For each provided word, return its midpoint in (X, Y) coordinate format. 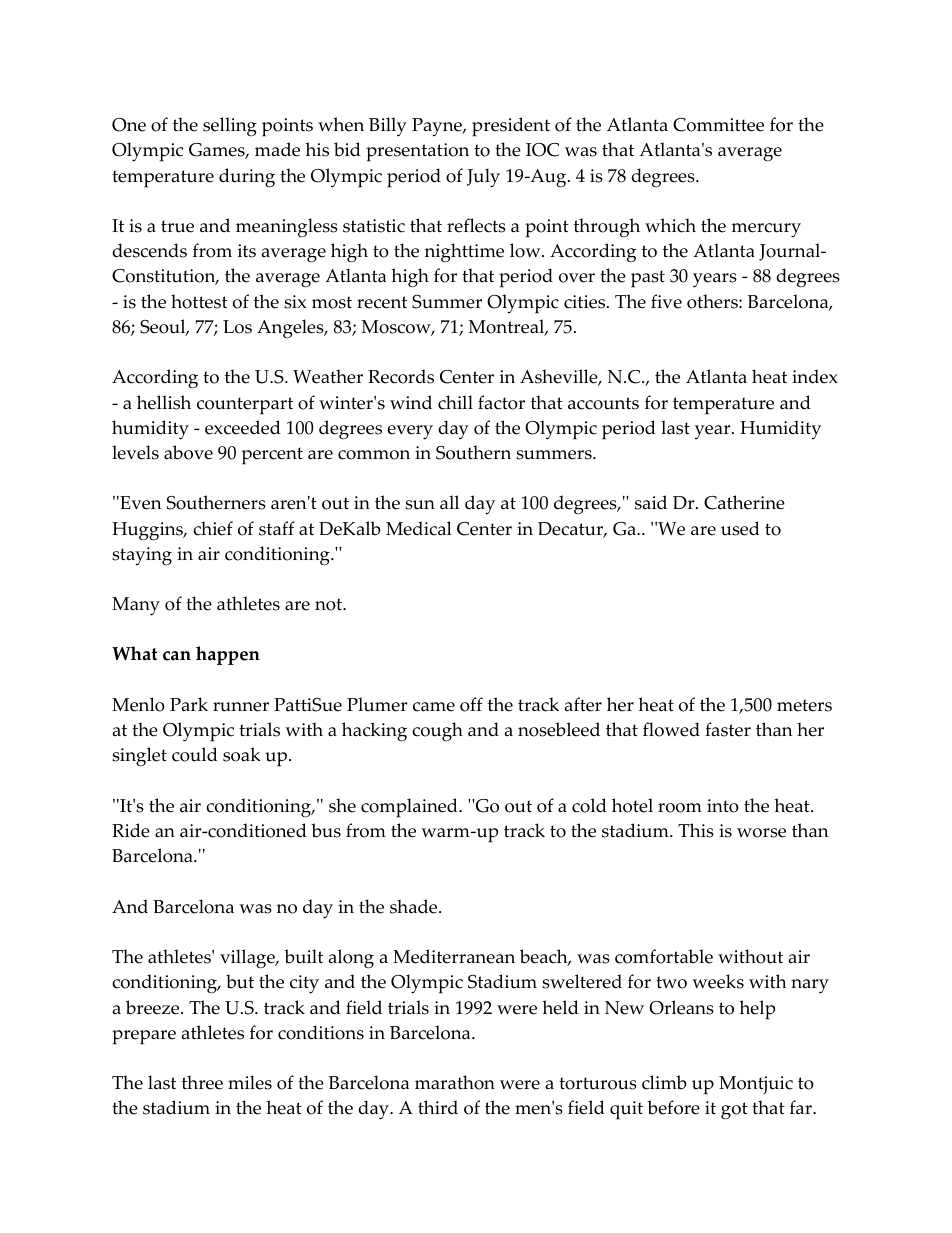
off (471, 704)
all (449, 502)
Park (189, 704)
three (202, 1082)
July (483, 178)
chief (213, 528)
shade (415, 906)
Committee (718, 125)
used (740, 528)
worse (761, 833)
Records (401, 376)
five (666, 301)
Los (237, 327)
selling (230, 126)
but (240, 981)
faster (728, 729)
